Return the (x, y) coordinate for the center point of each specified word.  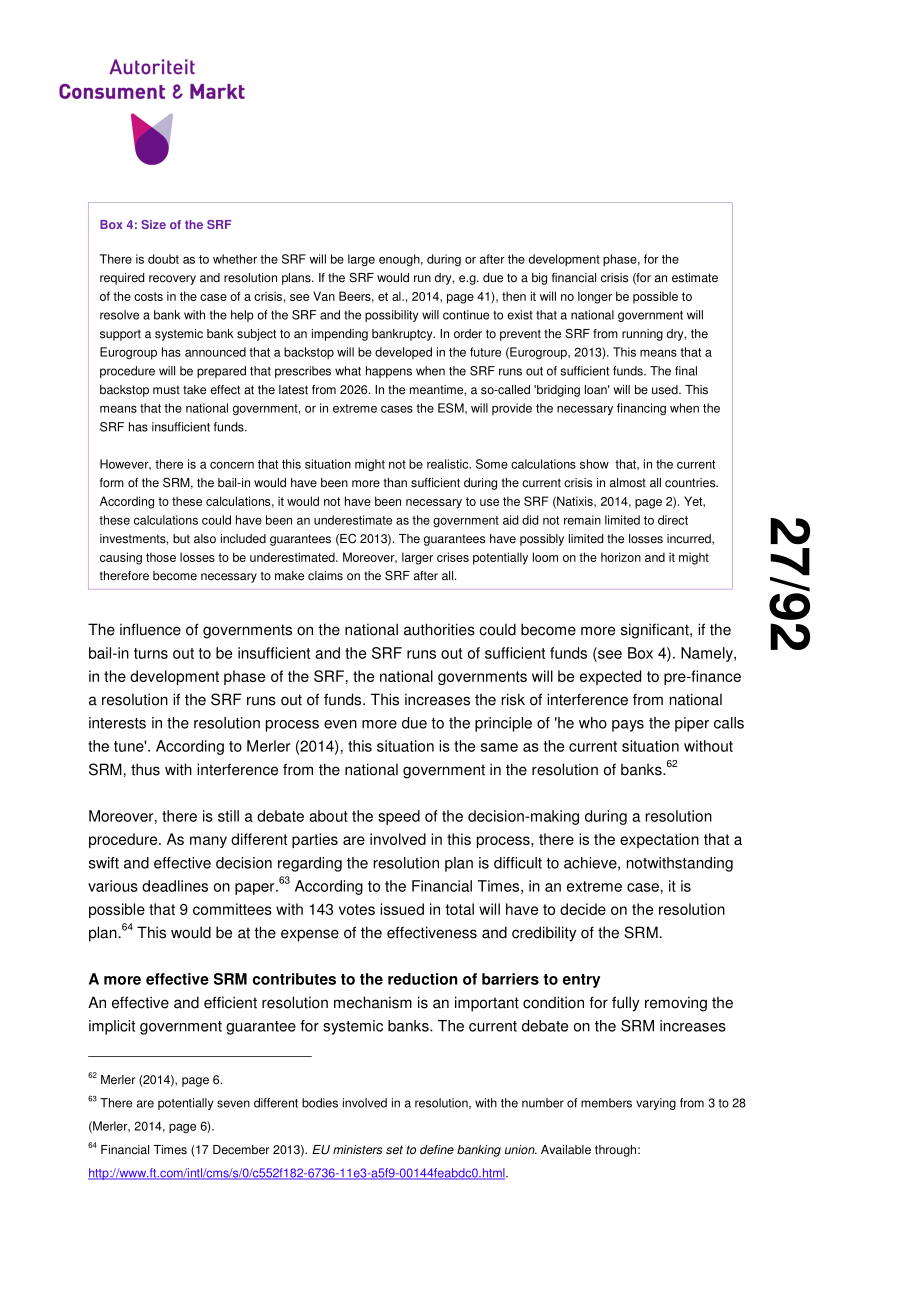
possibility (391, 316)
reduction (422, 979)
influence (150, 629)
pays (628, 726)
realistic (449, 464)
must (166, 390)
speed (399, 817)
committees (232, 909)
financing (641, 409)
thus (145, 769)
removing (676, 1004)
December (241, 1150)
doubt (163, 259)
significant (656, 631)
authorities (439, 629)
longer (595, 297)
